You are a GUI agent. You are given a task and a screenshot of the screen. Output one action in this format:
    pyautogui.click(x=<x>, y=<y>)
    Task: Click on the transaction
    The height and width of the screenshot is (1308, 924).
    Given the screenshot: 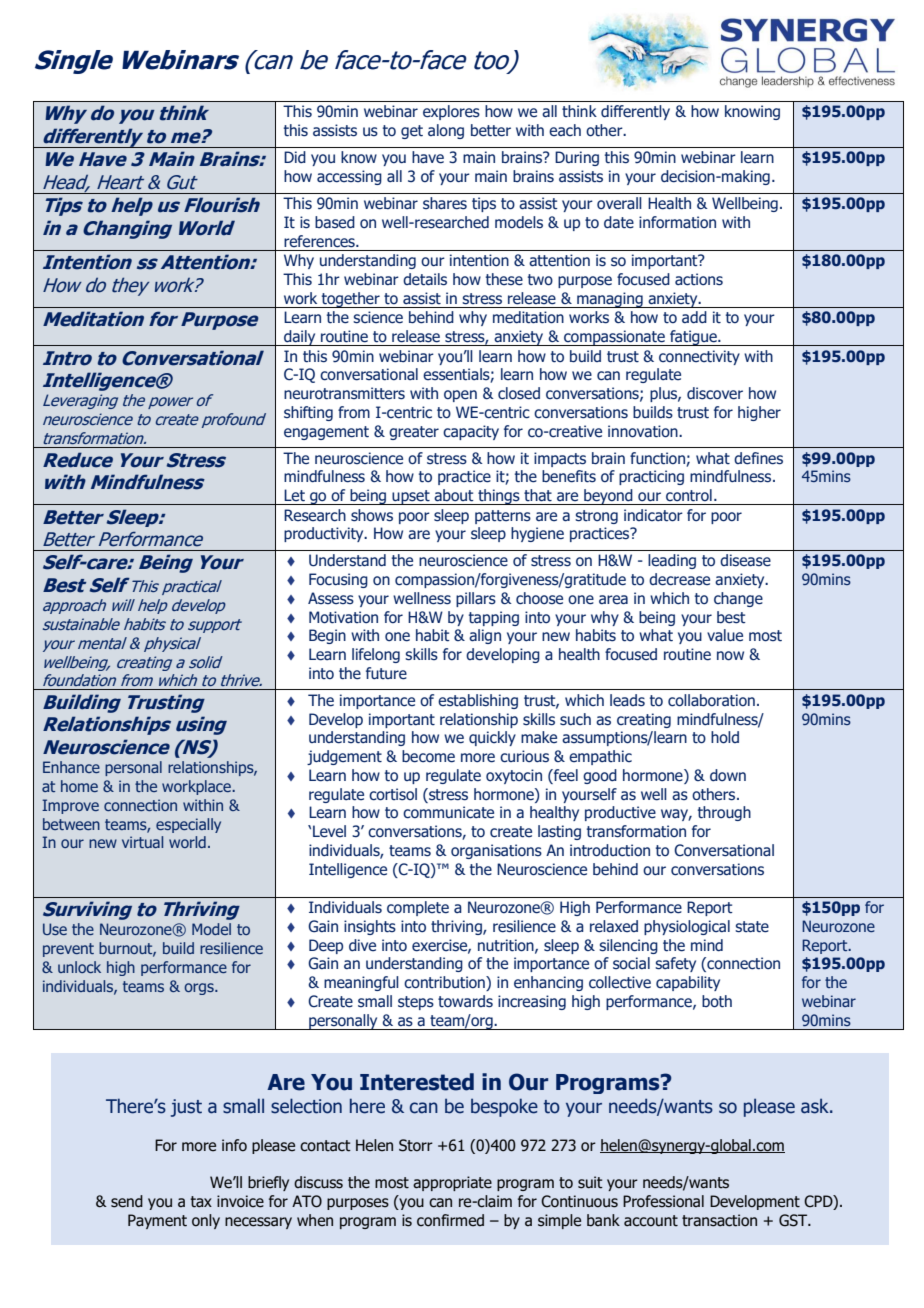 What is the action you would take?
    pyautogui.click(x=719, y=1220)
